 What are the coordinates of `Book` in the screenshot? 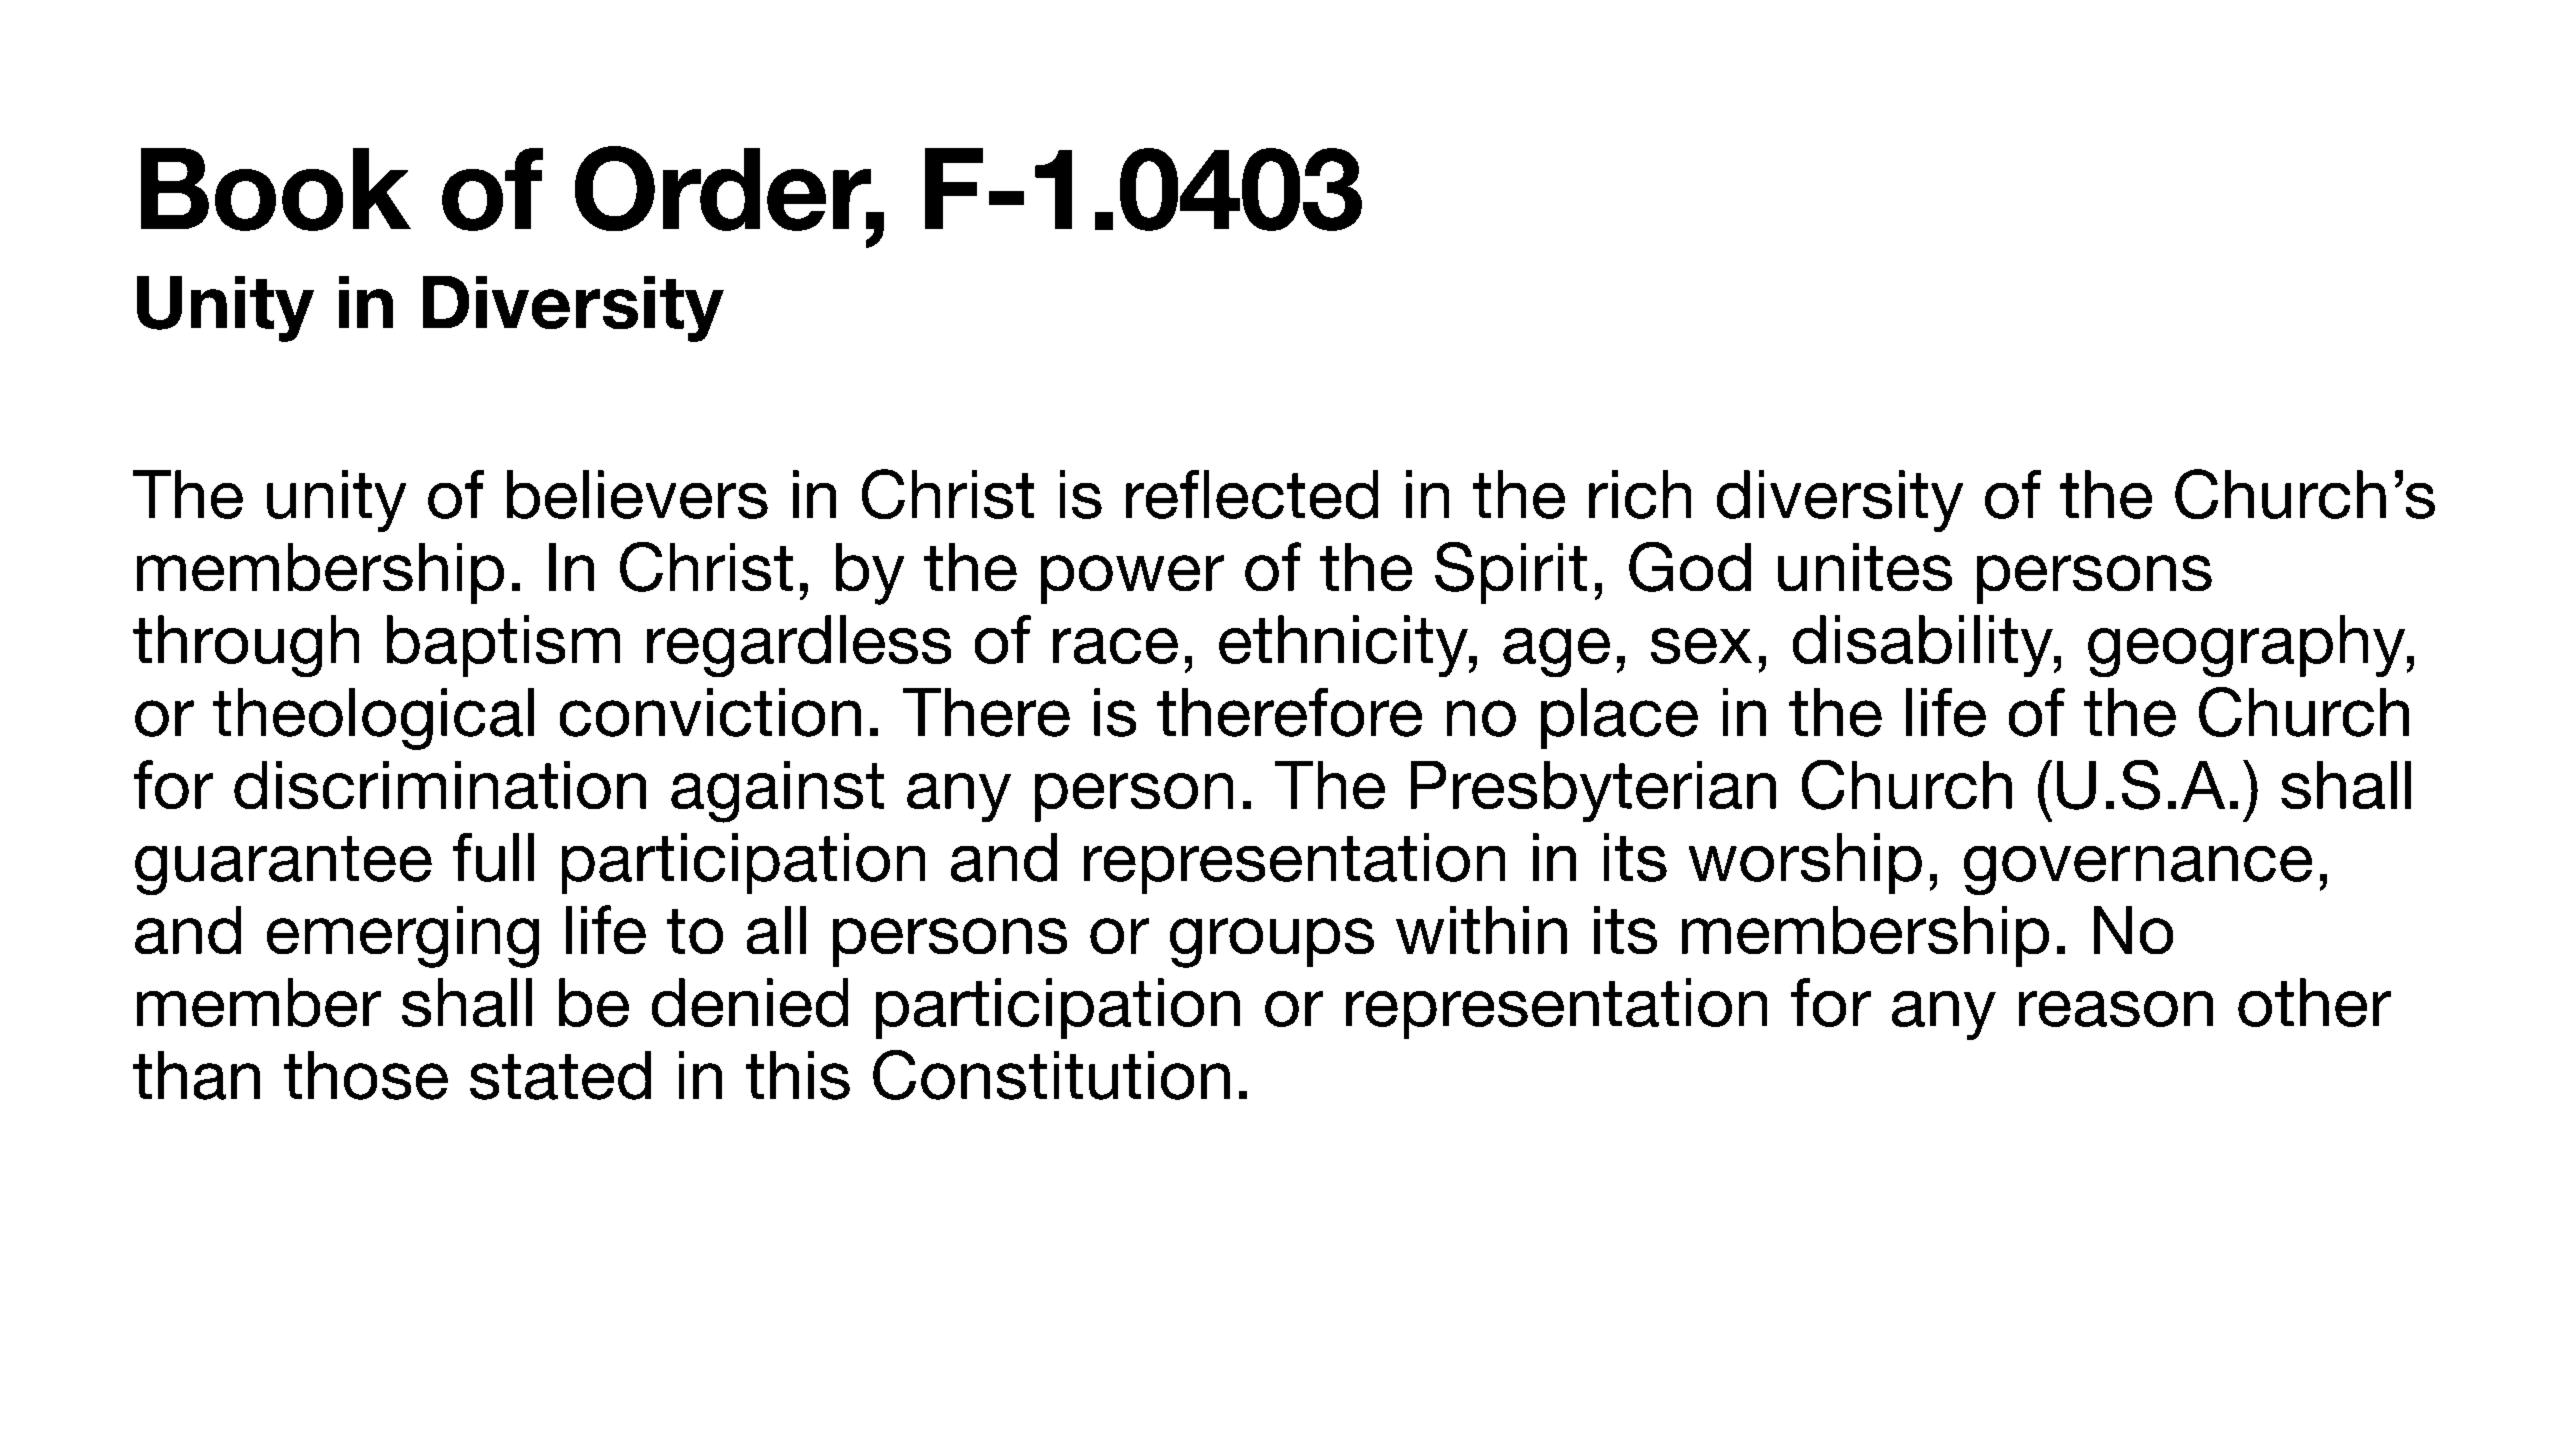 It's located at (276, 189).
